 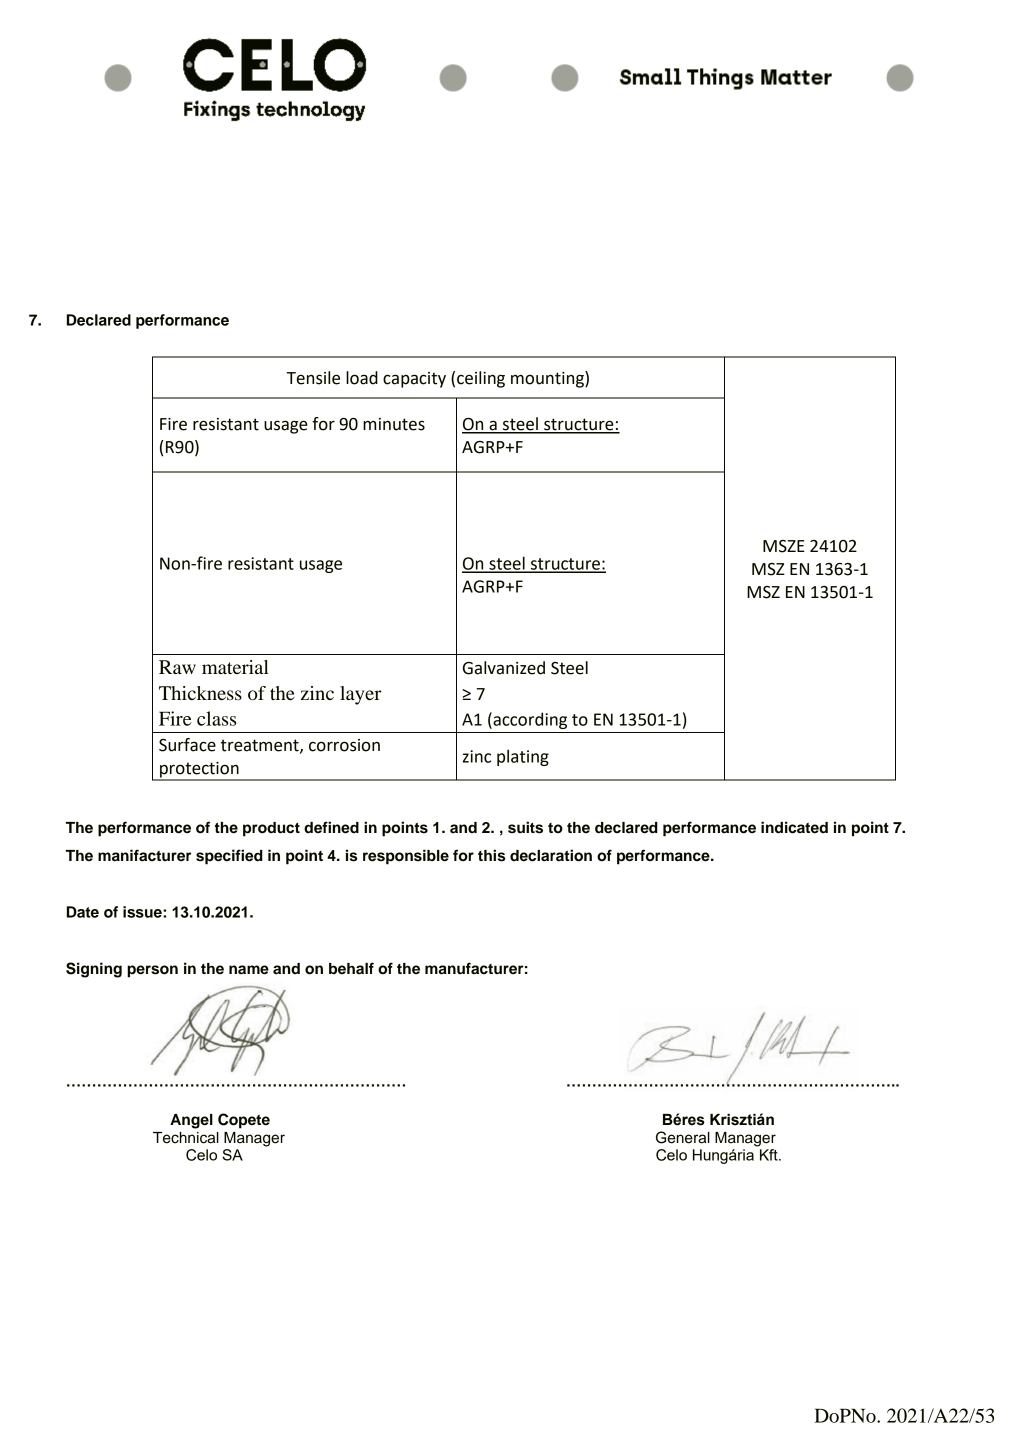 What do you see at coordinates (191, 1121) in the screenshot?
I see `Angel` at bounding box center [191, 1121].
